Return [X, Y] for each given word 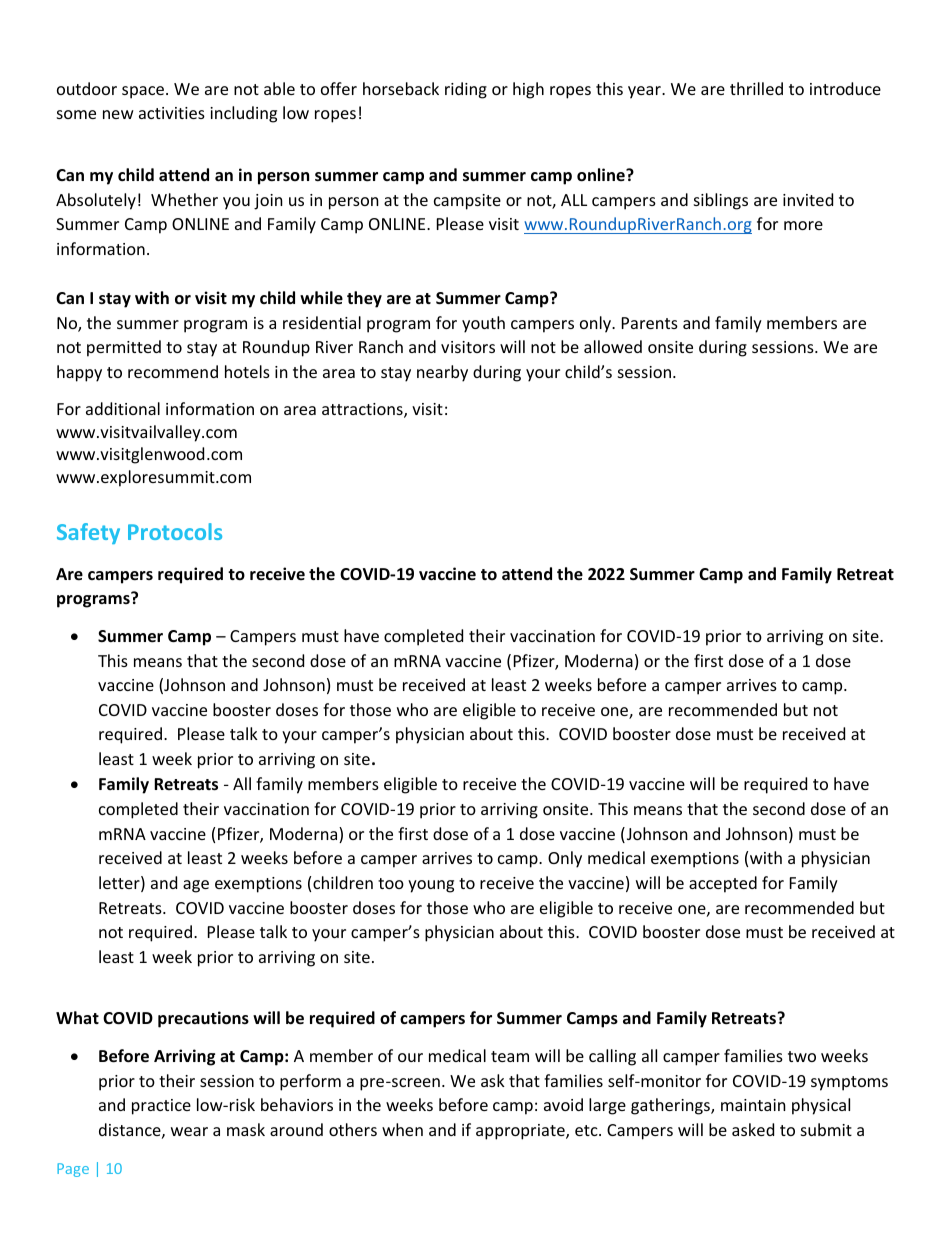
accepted [723, 884]
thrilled [756, 88]
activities [172, 113]
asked [753, 1129]
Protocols [175, 531]
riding [466, 90]
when [402, 1129]
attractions [363, 410]
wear [189, 1131]
